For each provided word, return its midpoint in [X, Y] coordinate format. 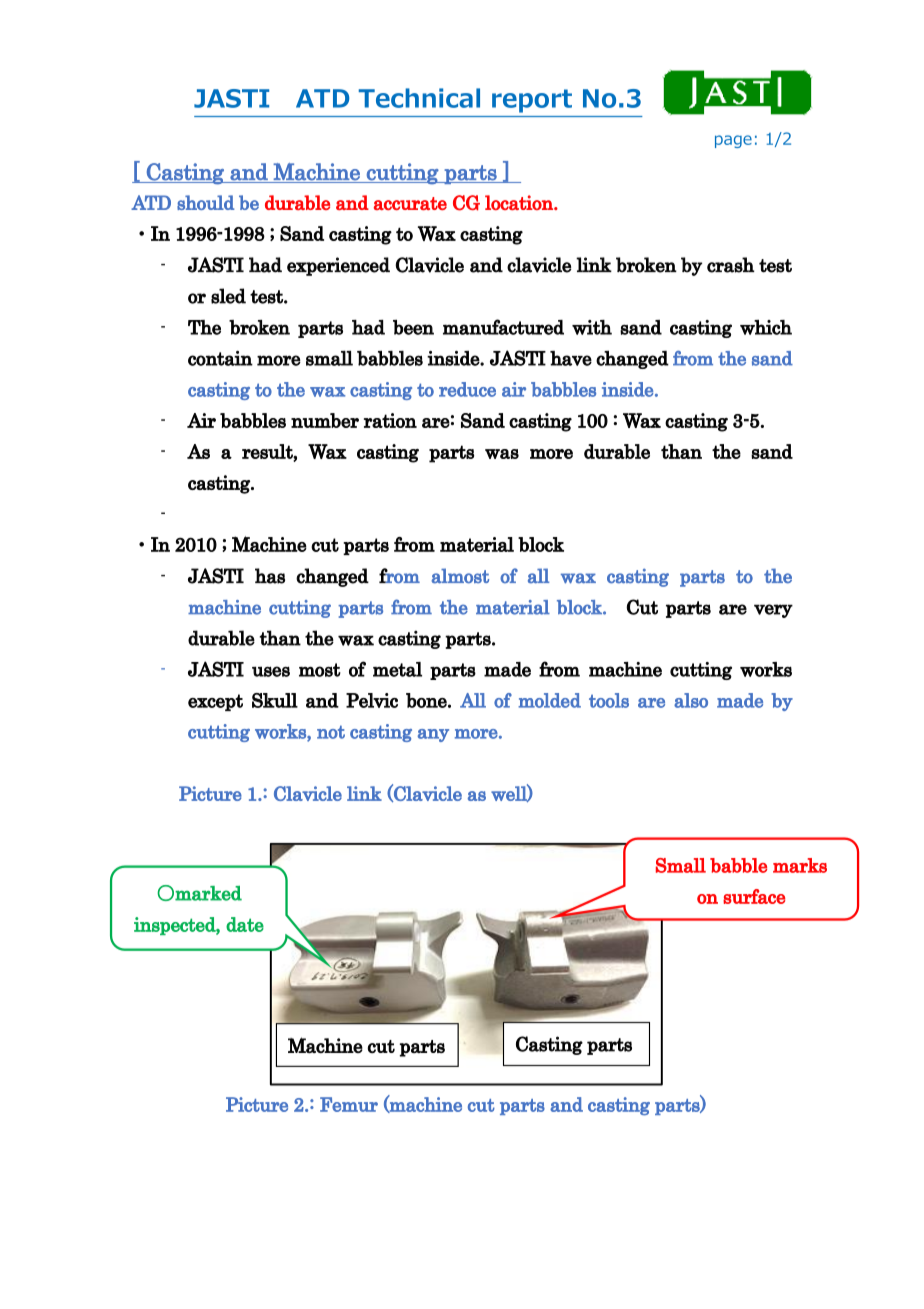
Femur [349, 1104]
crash [731, 265]
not [331, 732]
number [325, 420]
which [766, 327]
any [433, 735]
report [532, 101]
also [691, 700]
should [206, 202]
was [502, 454]
